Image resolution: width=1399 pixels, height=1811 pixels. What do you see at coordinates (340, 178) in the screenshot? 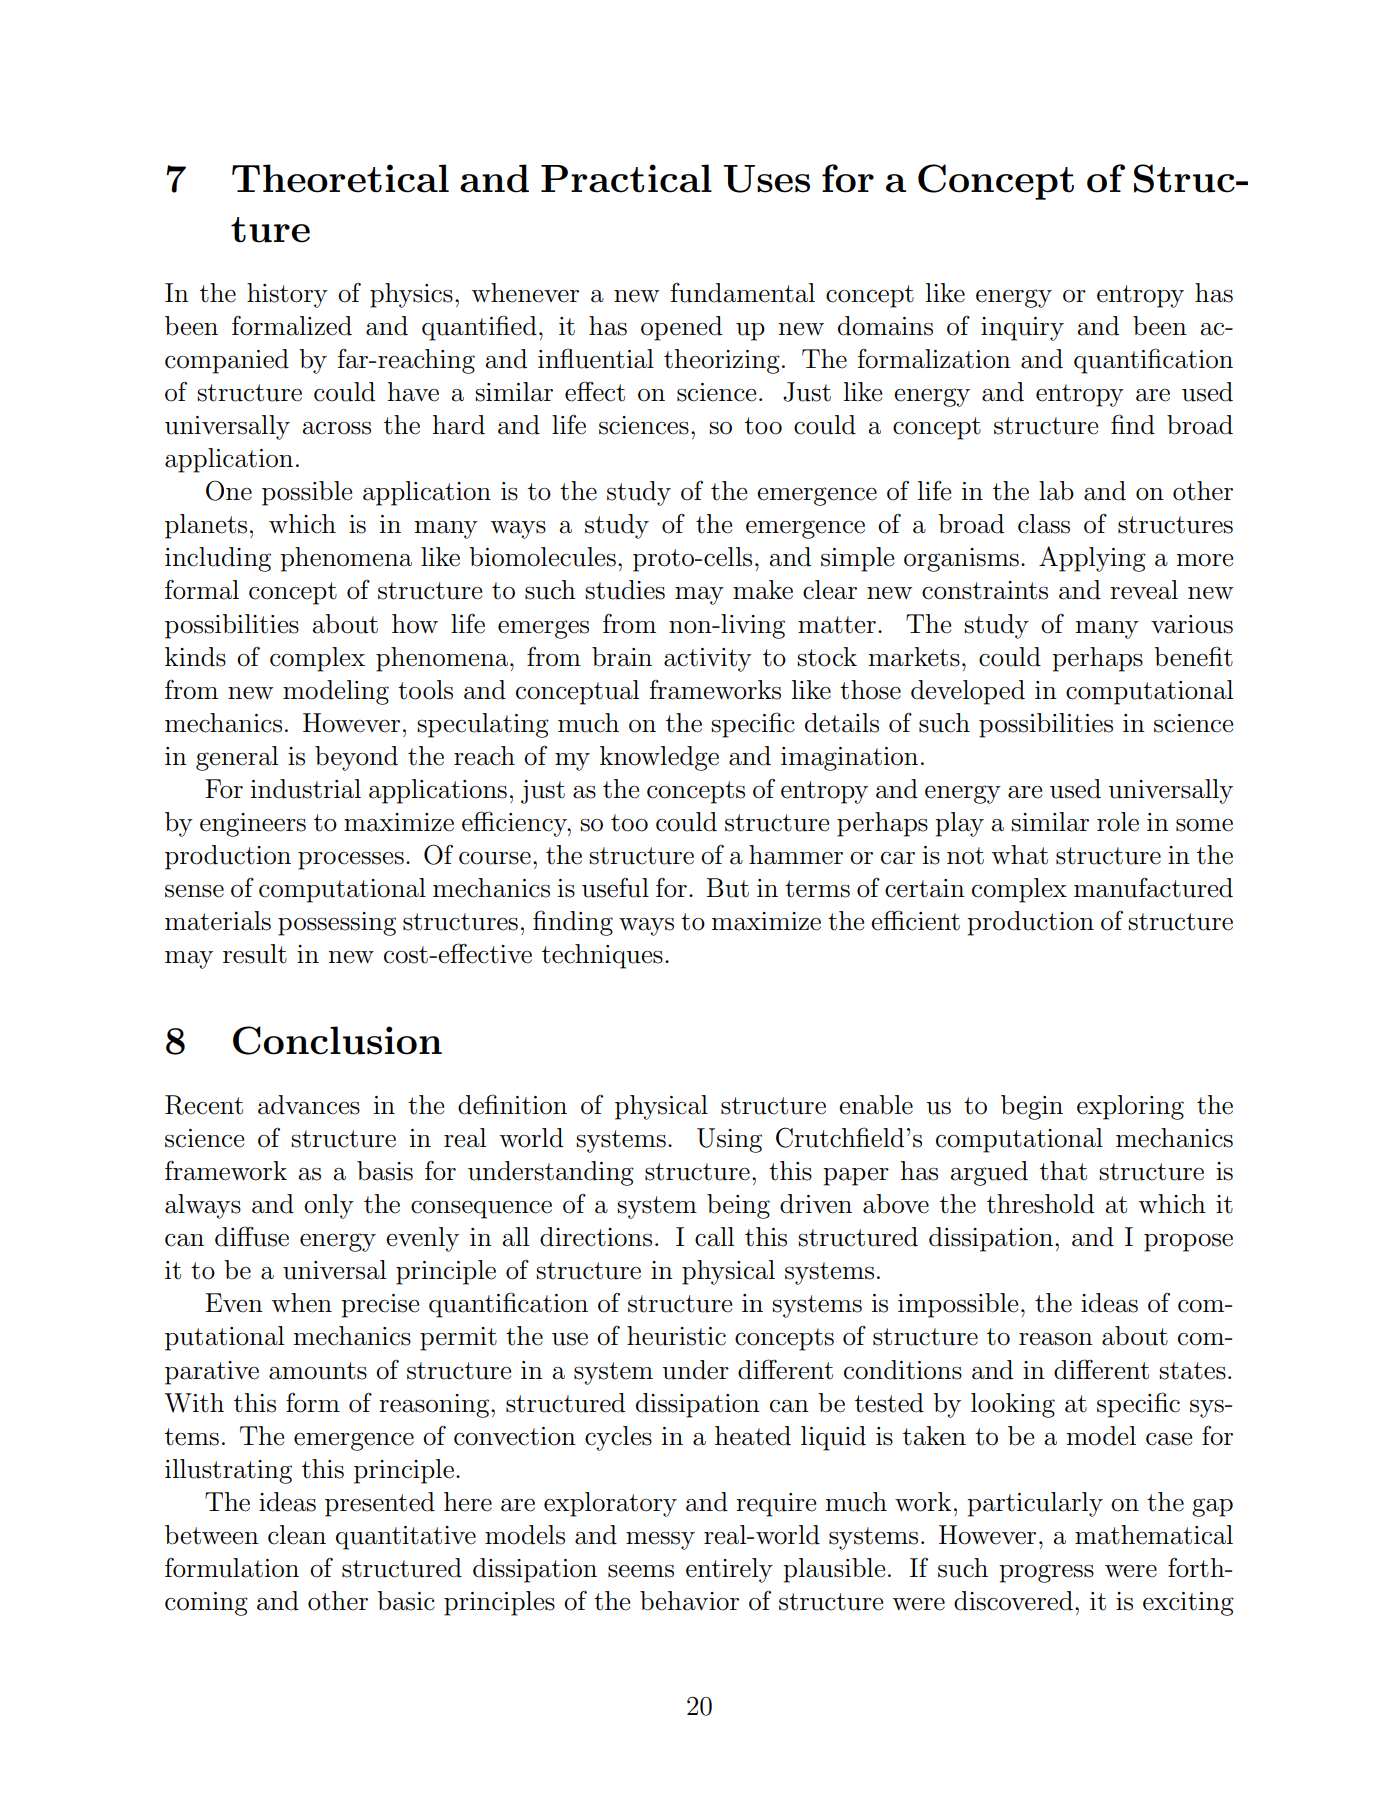
I see `Theoretical` at bounding box center [340, 178].
